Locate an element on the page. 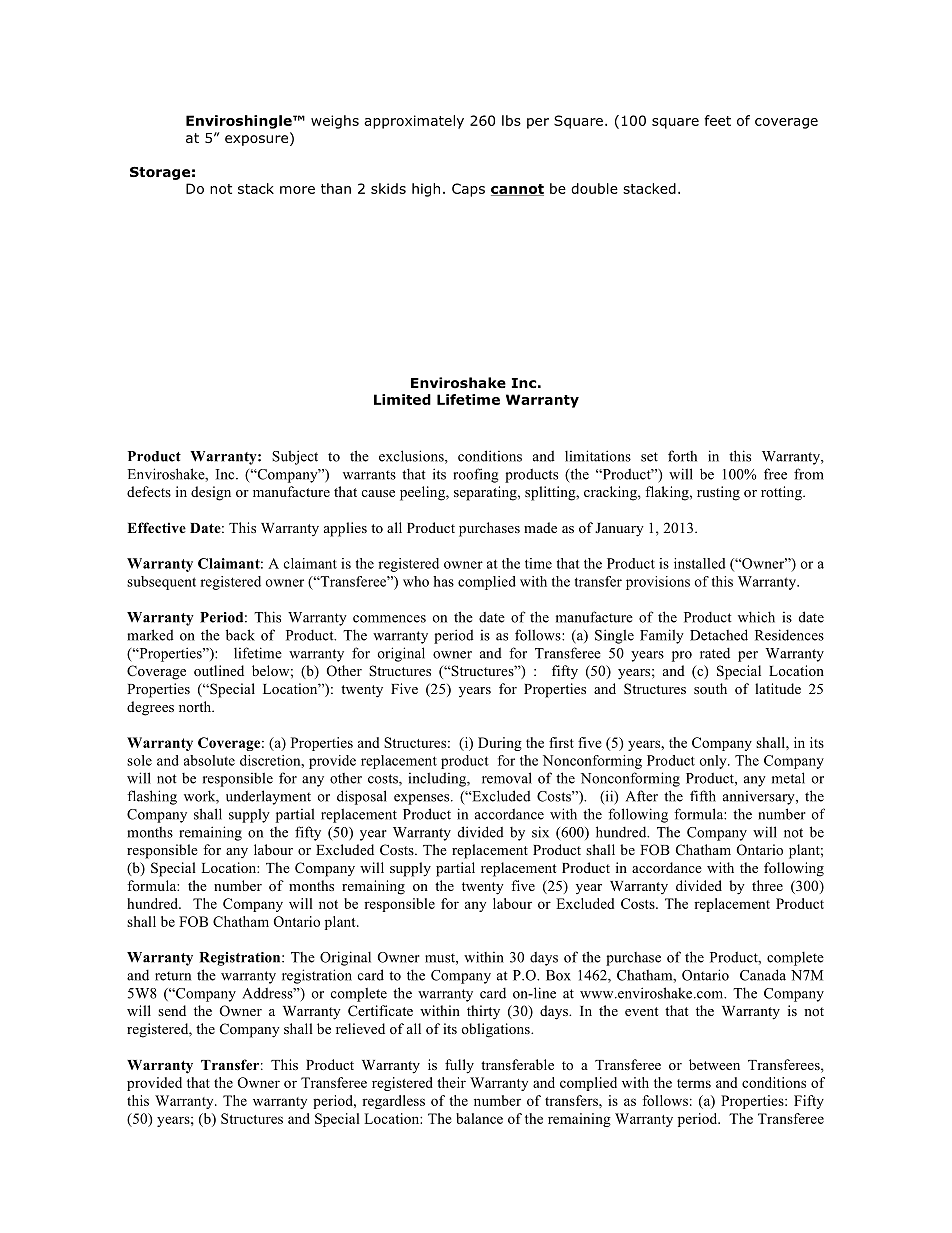  Subject is located at coordinates (295, 457).
